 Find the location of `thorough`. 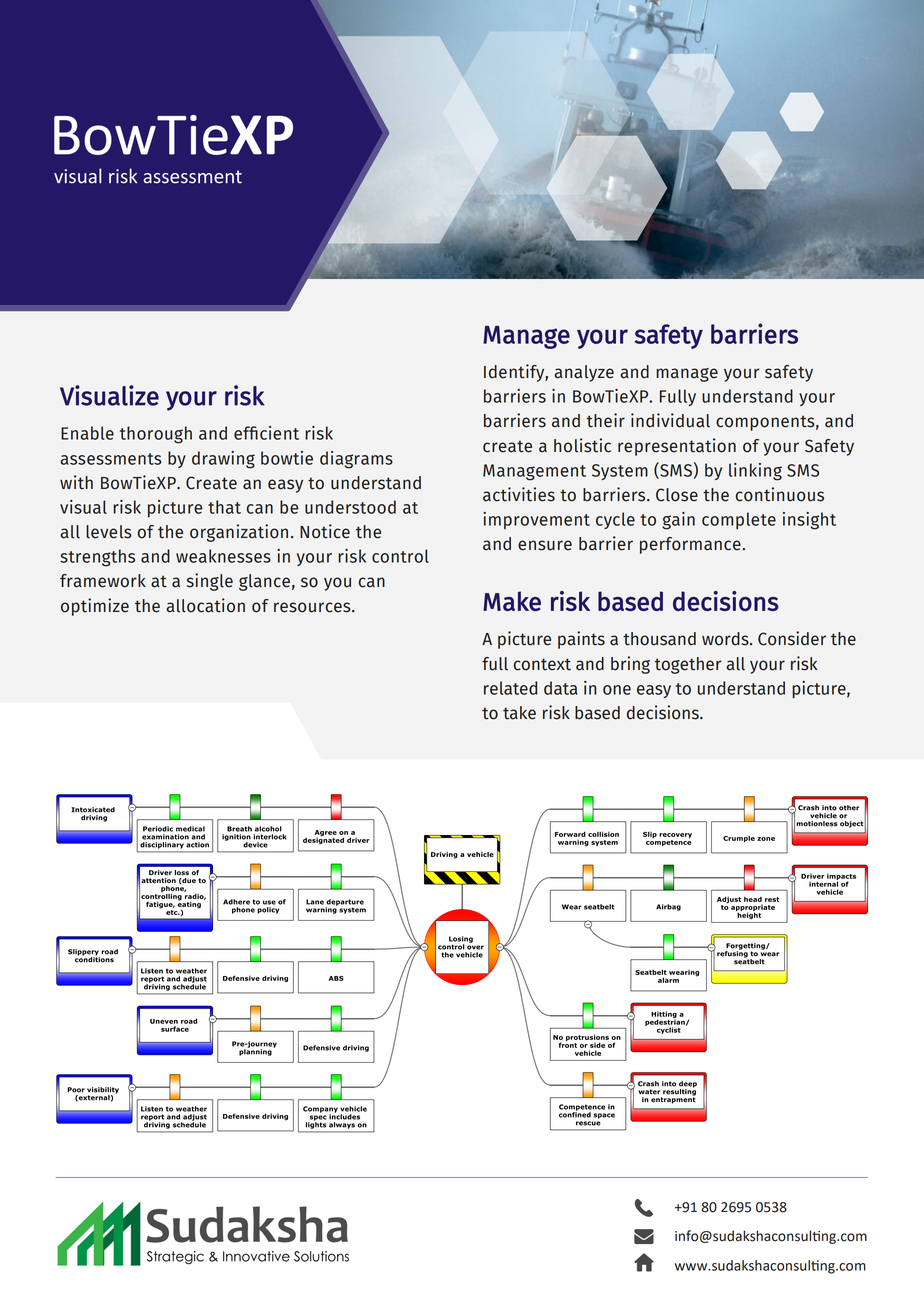

thorough is located at coordinates (156, 435).
